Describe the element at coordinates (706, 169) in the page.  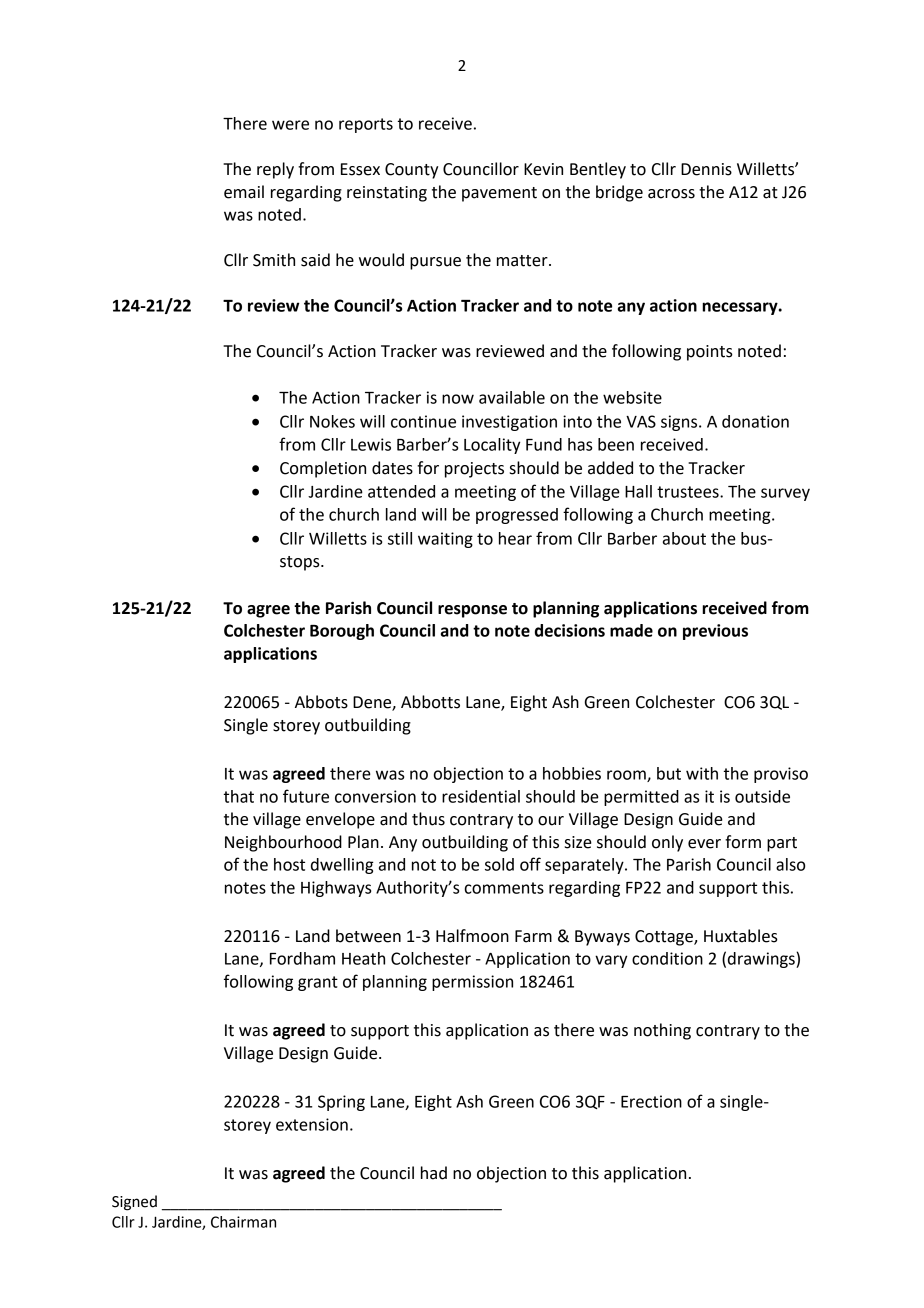
I see `Dennis` at that location.
